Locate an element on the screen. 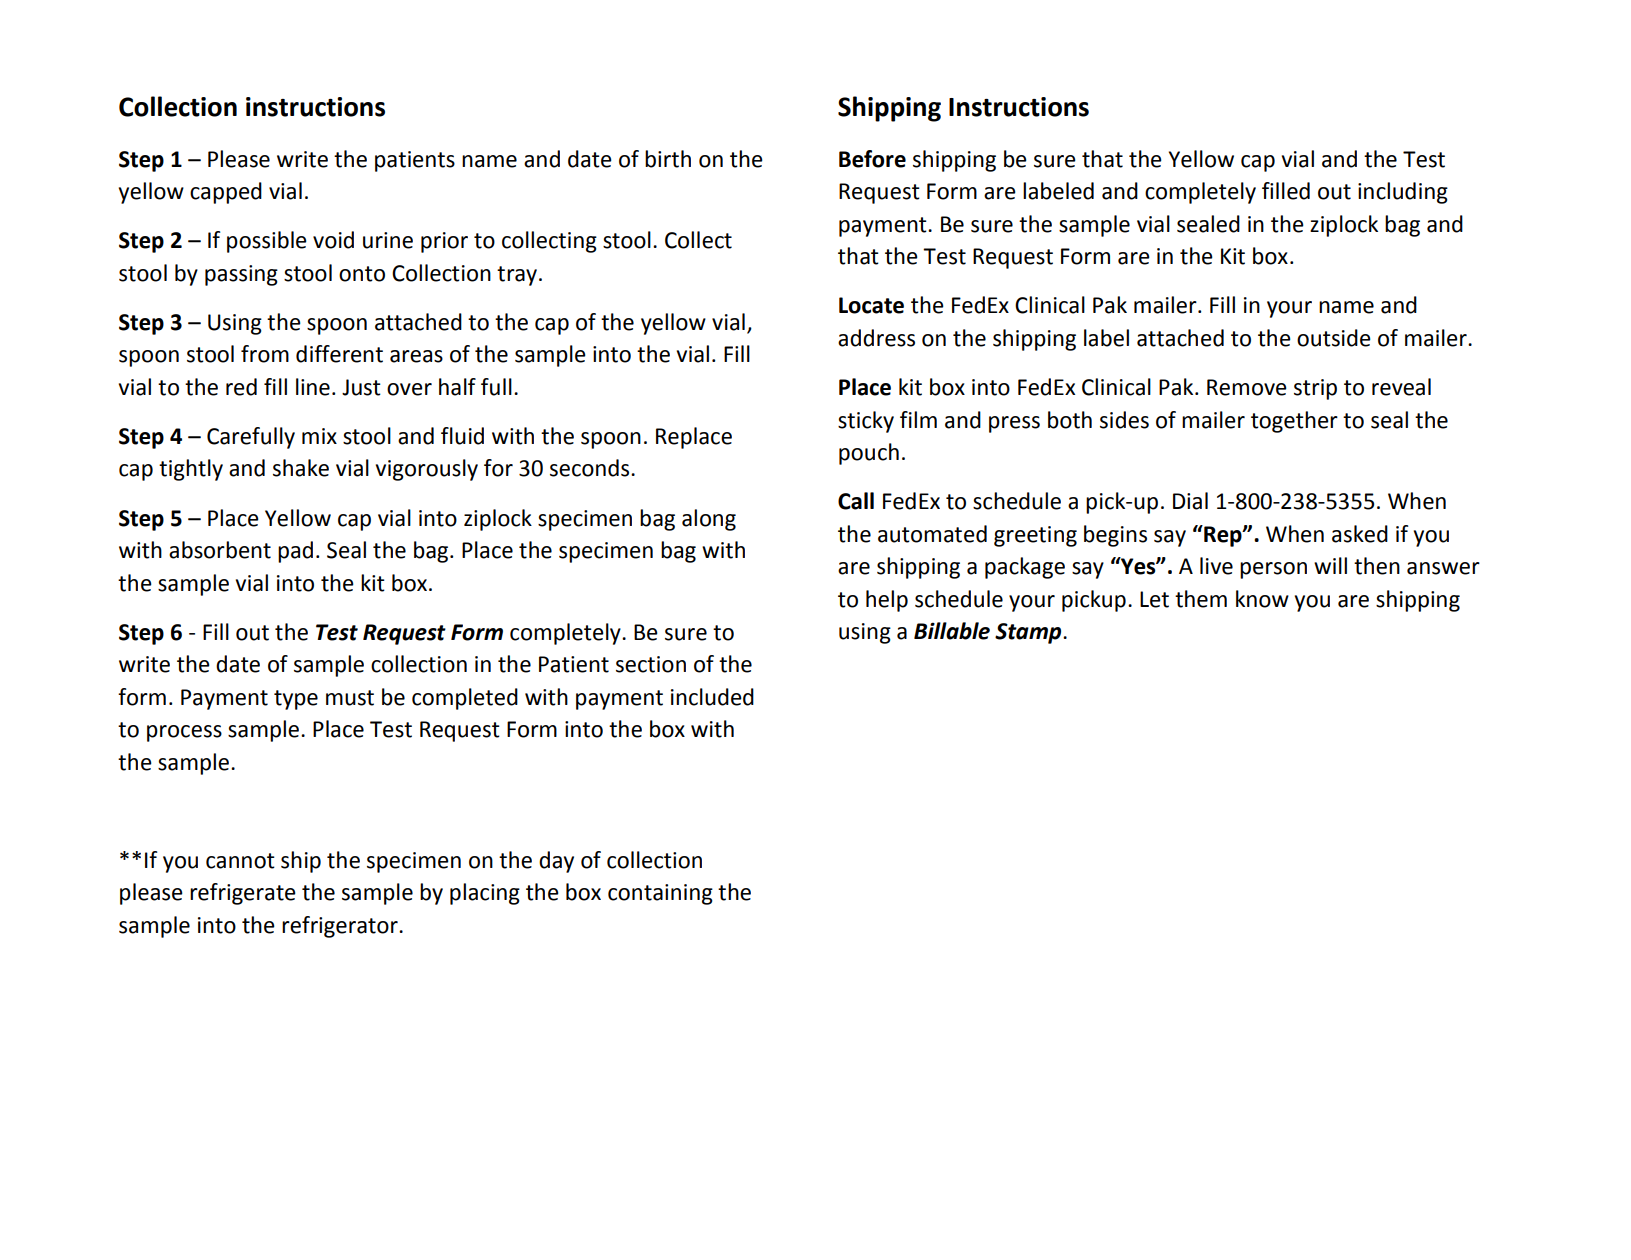  Before is located at coordinates (872, 159).
